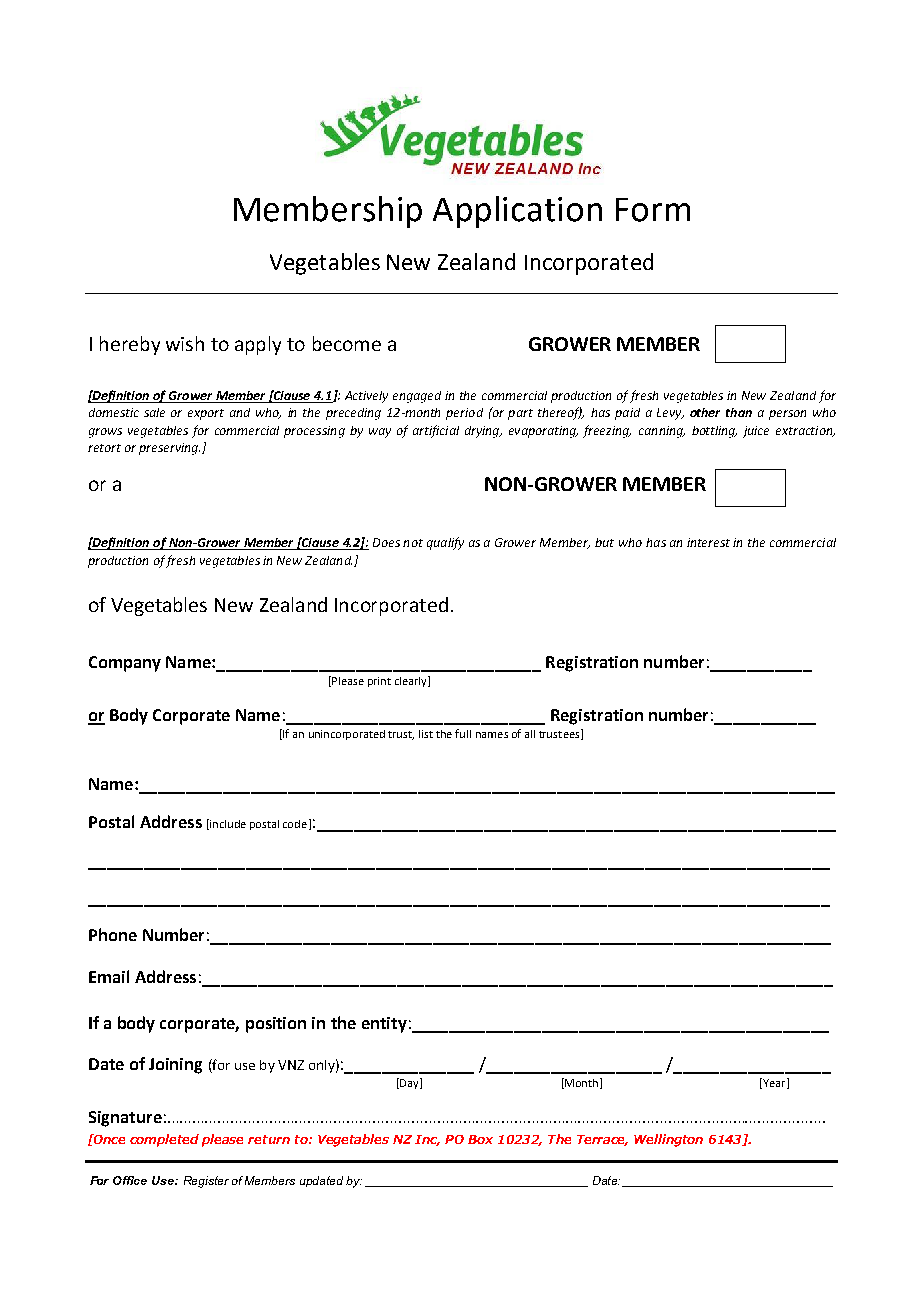 Image resolution: width=924 pixels, height=1308 pixels. What do you see at coordinates (113, 934) in the screenshot?
I see `Phone` at bounding box center [113, 934].
